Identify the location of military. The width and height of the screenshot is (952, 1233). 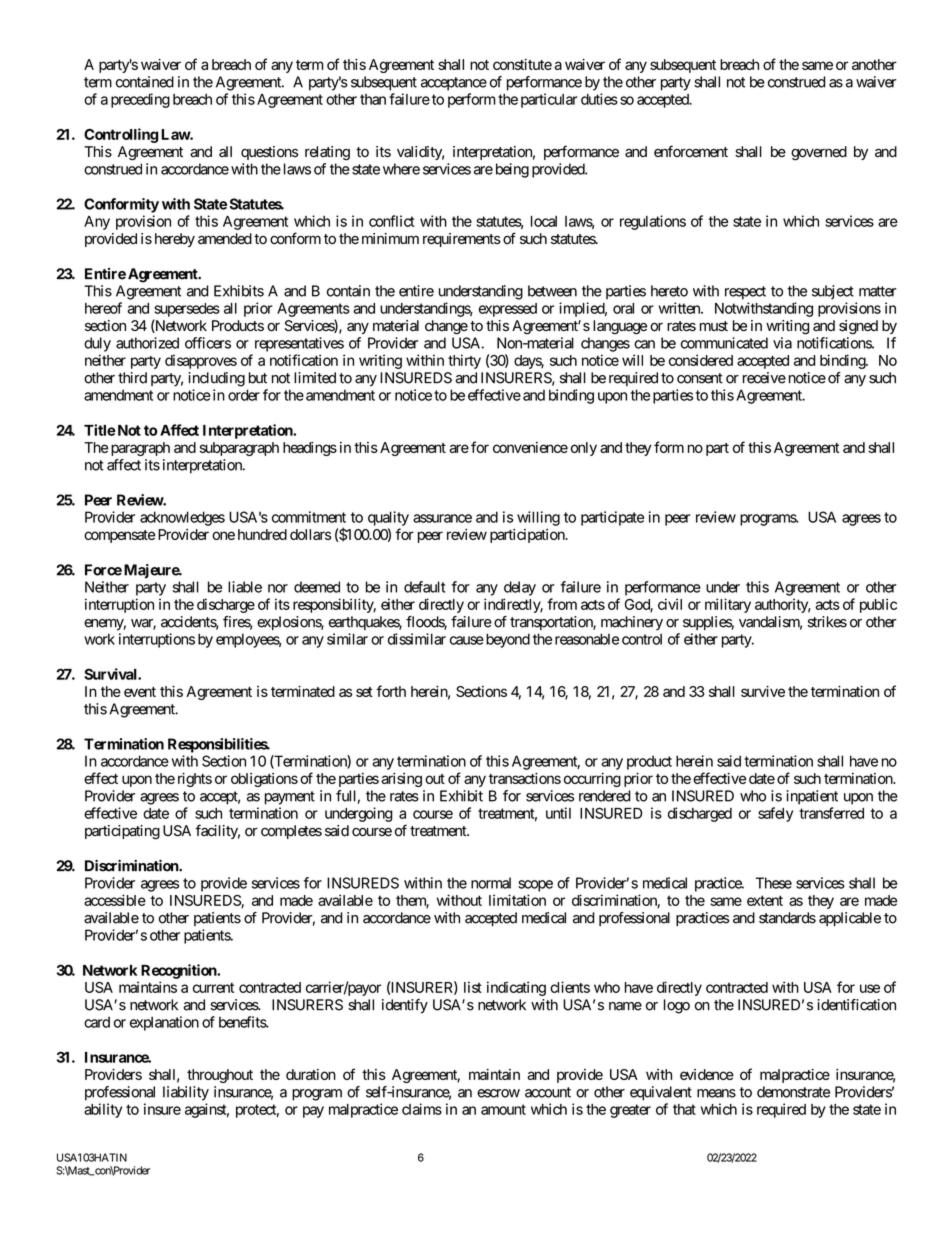
(728, 605).
